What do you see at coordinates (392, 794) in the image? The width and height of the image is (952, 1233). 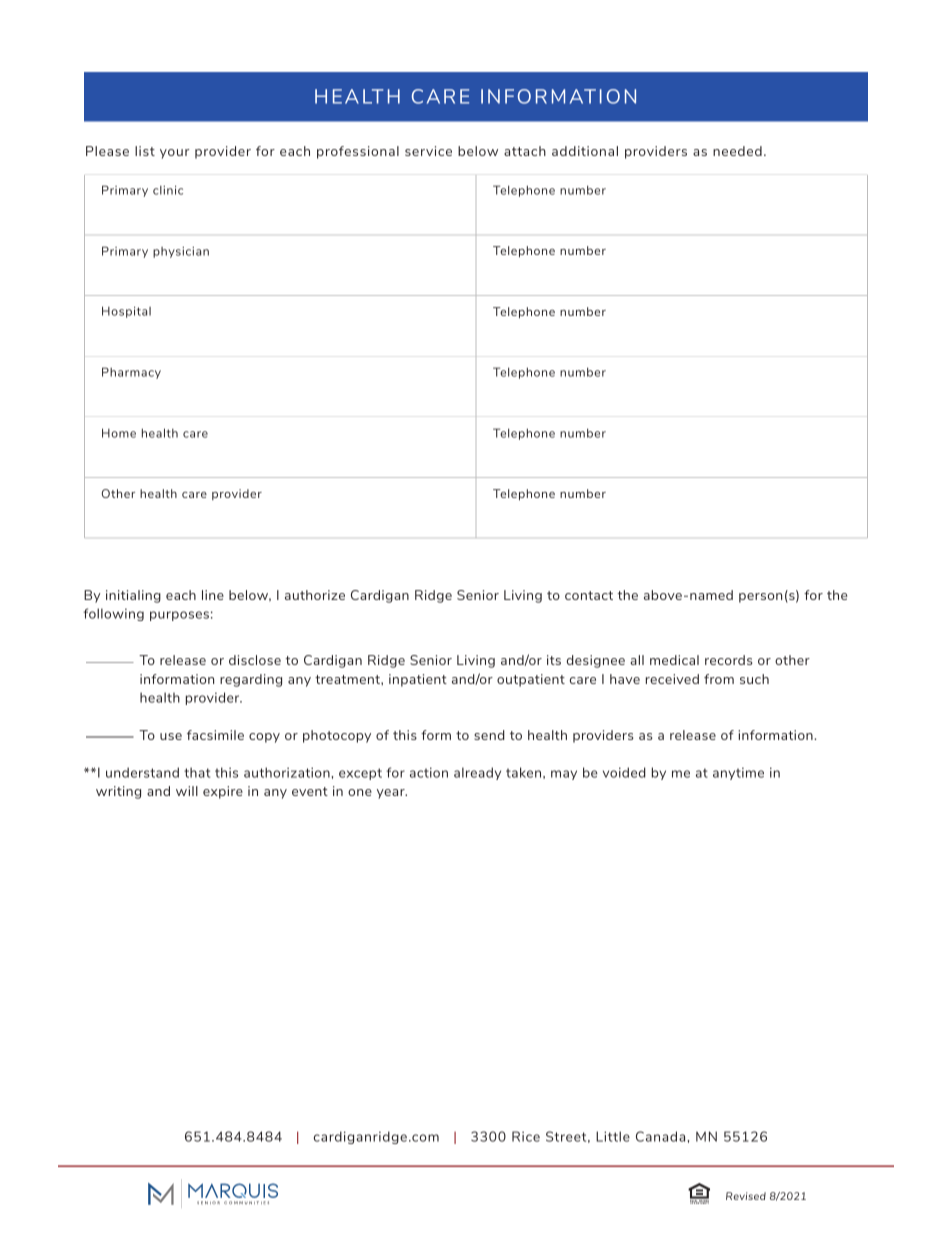 I see `year` at bounding box center [392, 794].
